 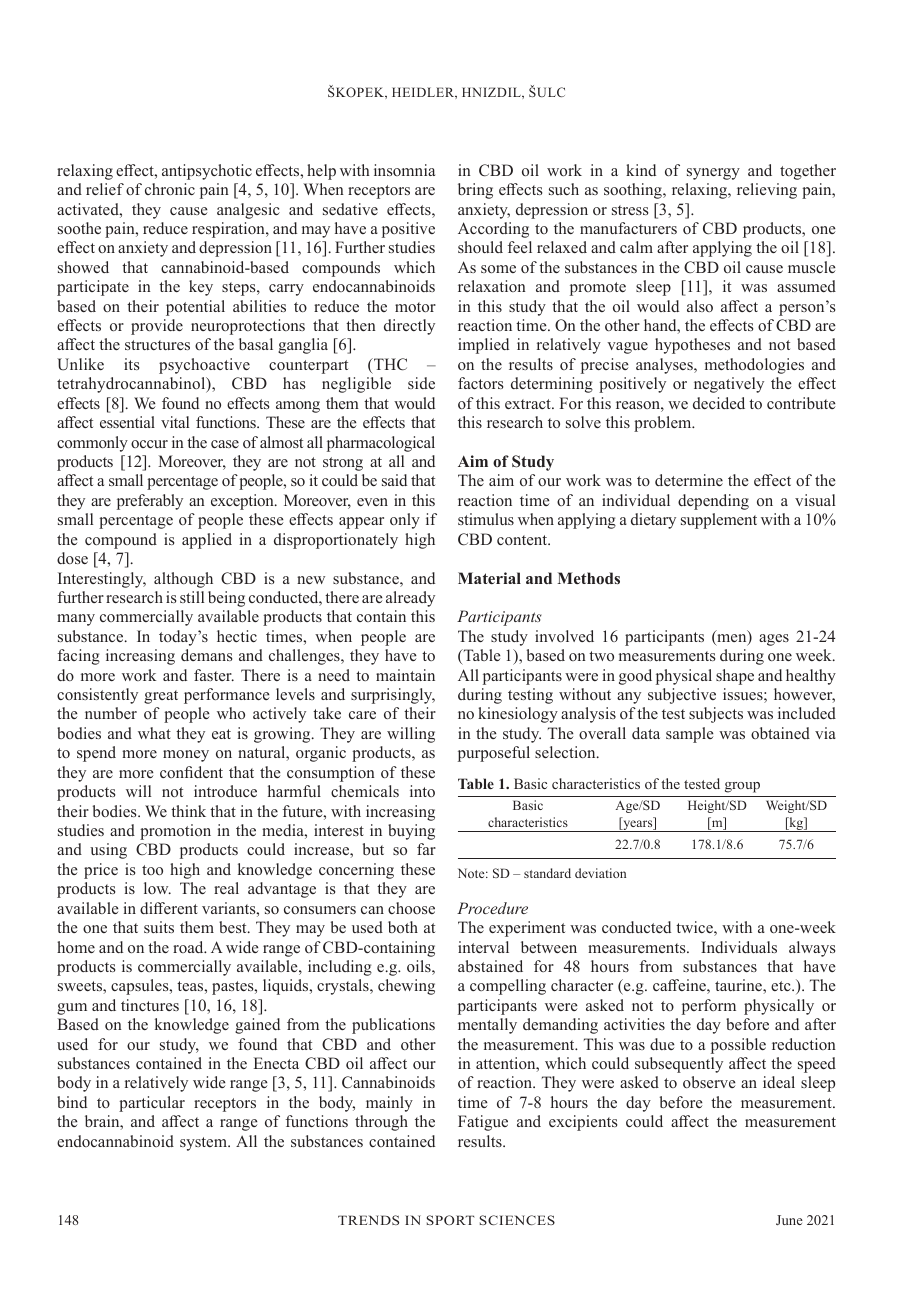 I want to click on system, so click(x=204, y=1144).
